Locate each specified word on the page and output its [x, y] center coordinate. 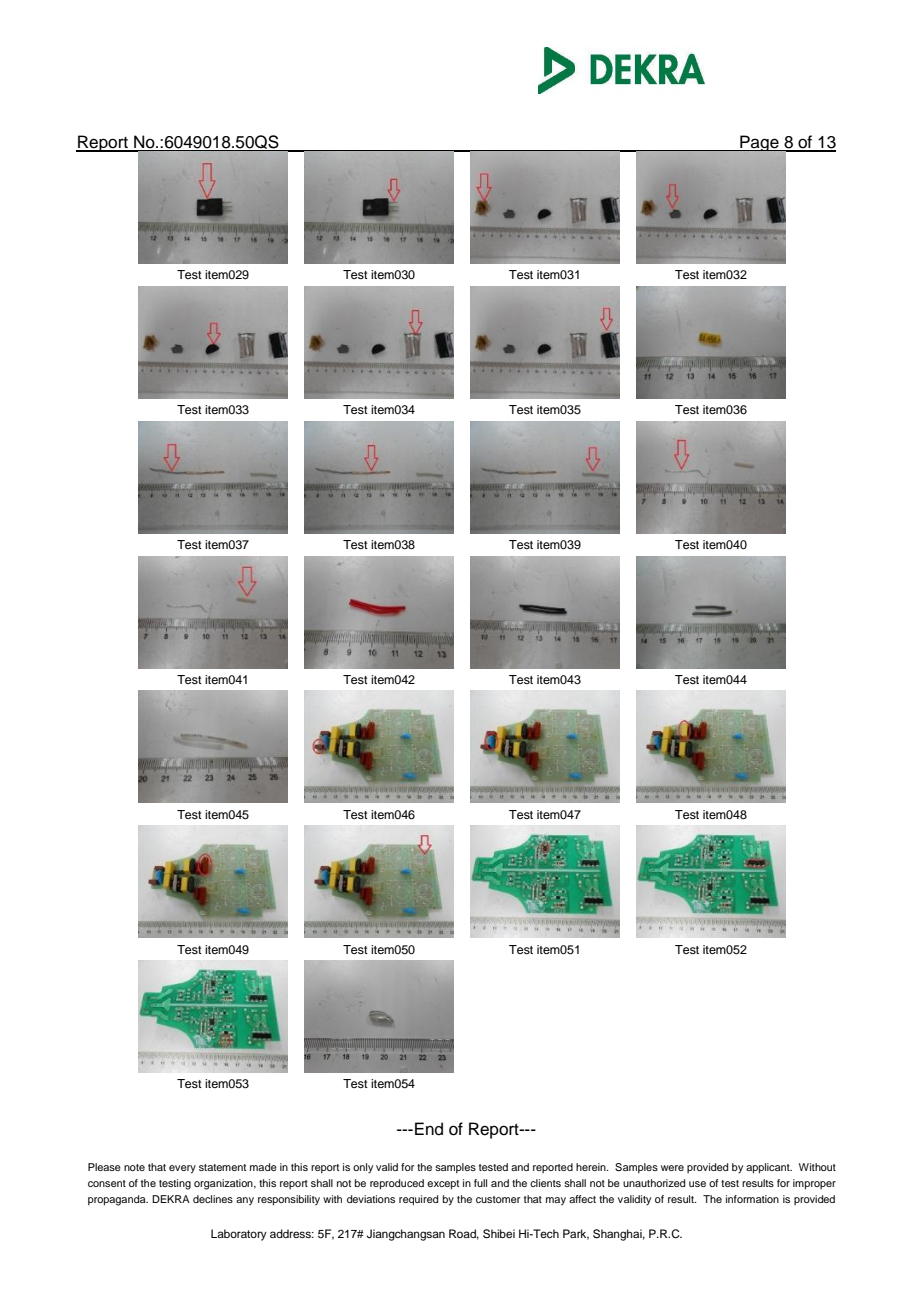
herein [592, 1167]
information [752, 1199]
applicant [769, 1168]
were [672, 1168]
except [443, 1185]
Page [759, 143]
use [697, 1184]
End [429, 1129]
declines [213, 1199]
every [182, 1169]
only [363, 1168]
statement [222, 1167]
